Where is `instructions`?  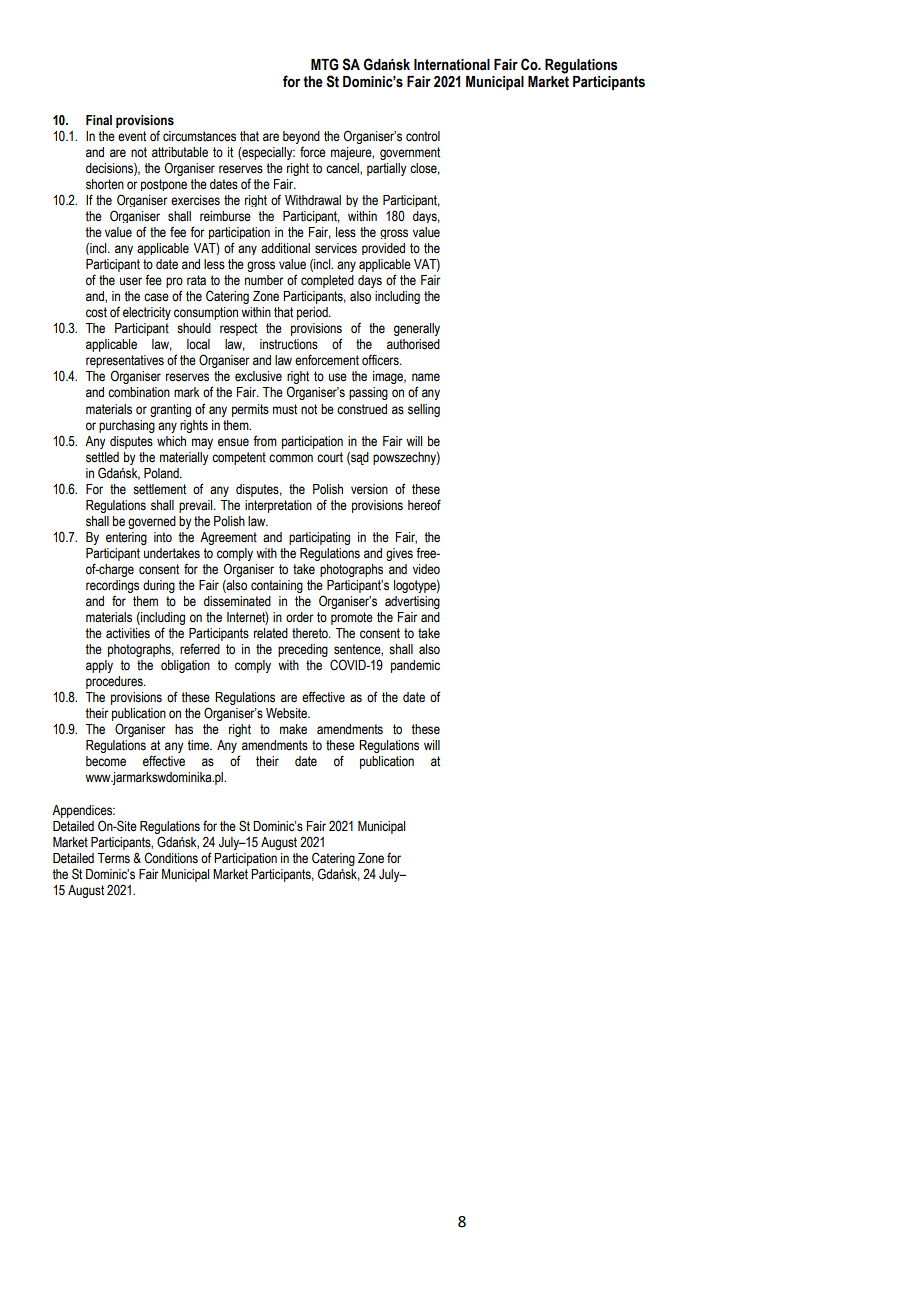
instructions is located at coordinates (289, 344).
